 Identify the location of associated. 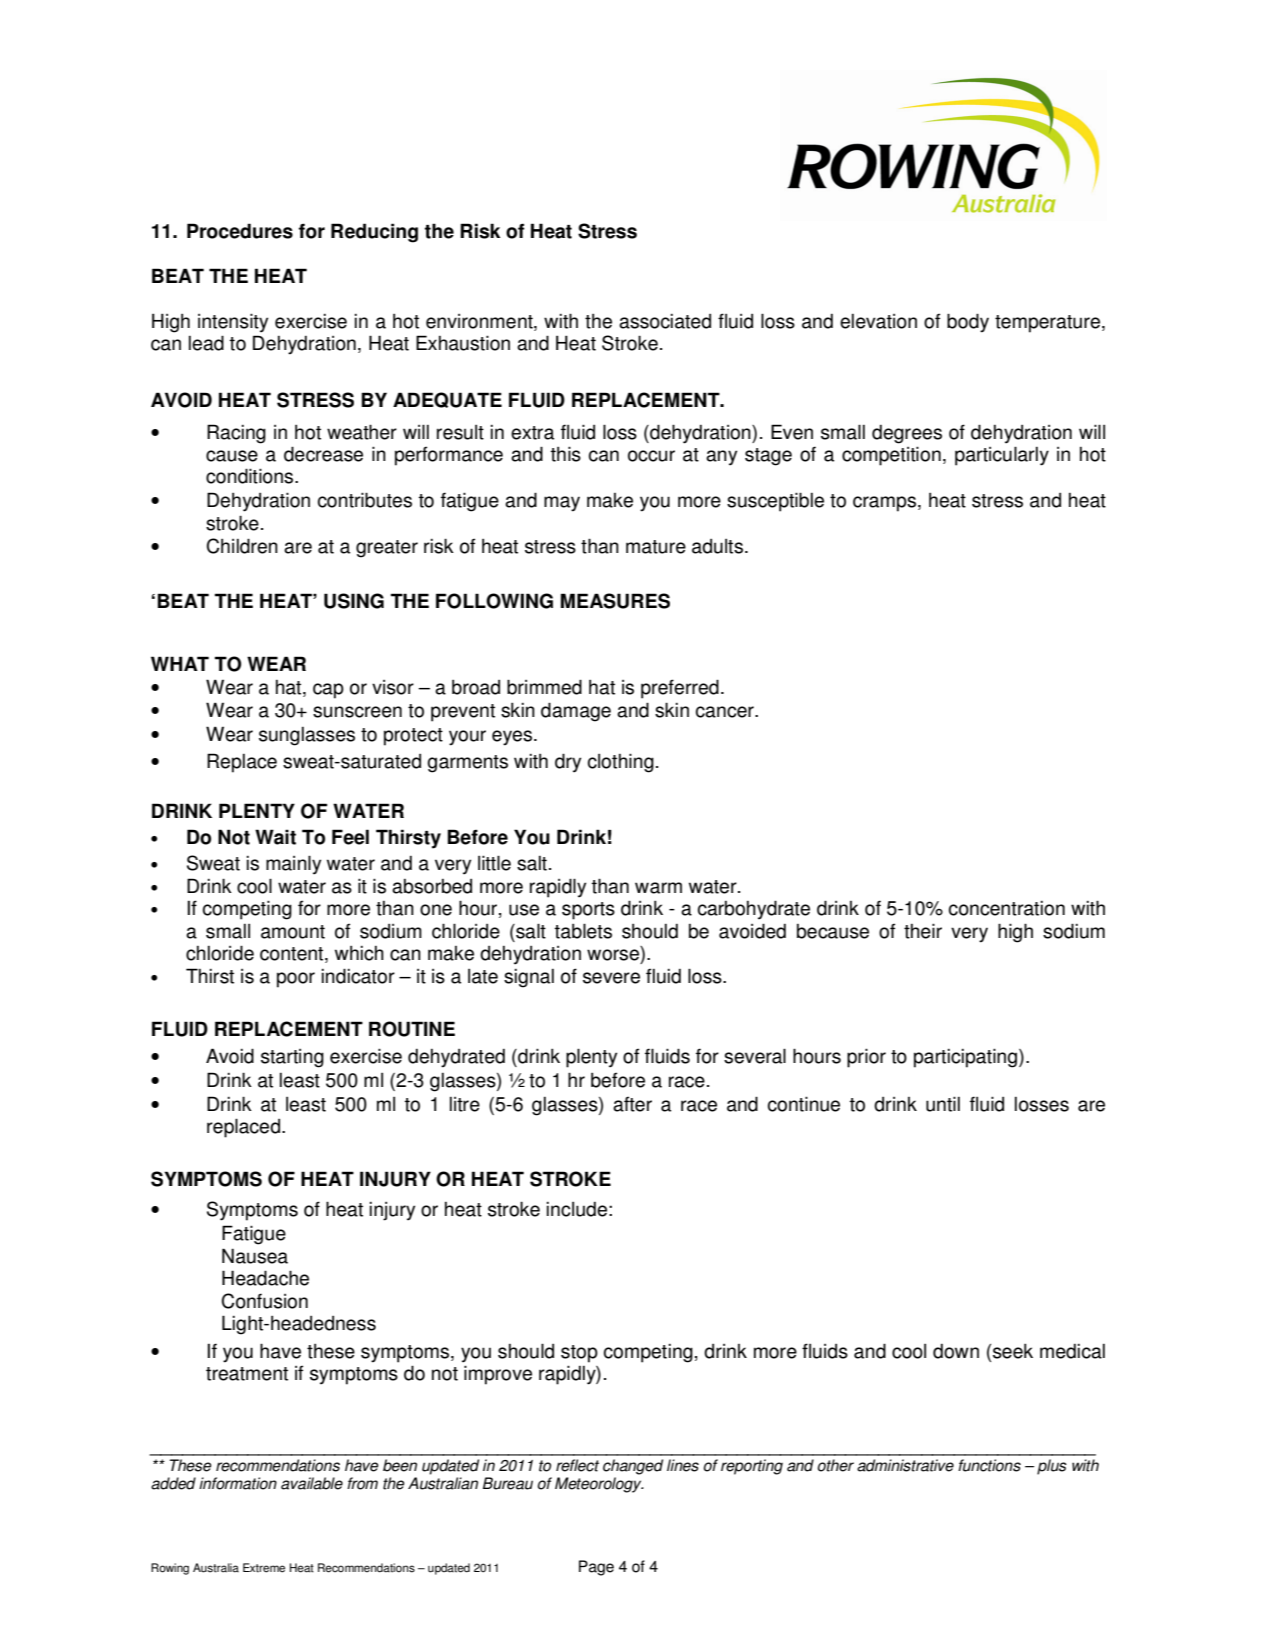
(665, 321).
